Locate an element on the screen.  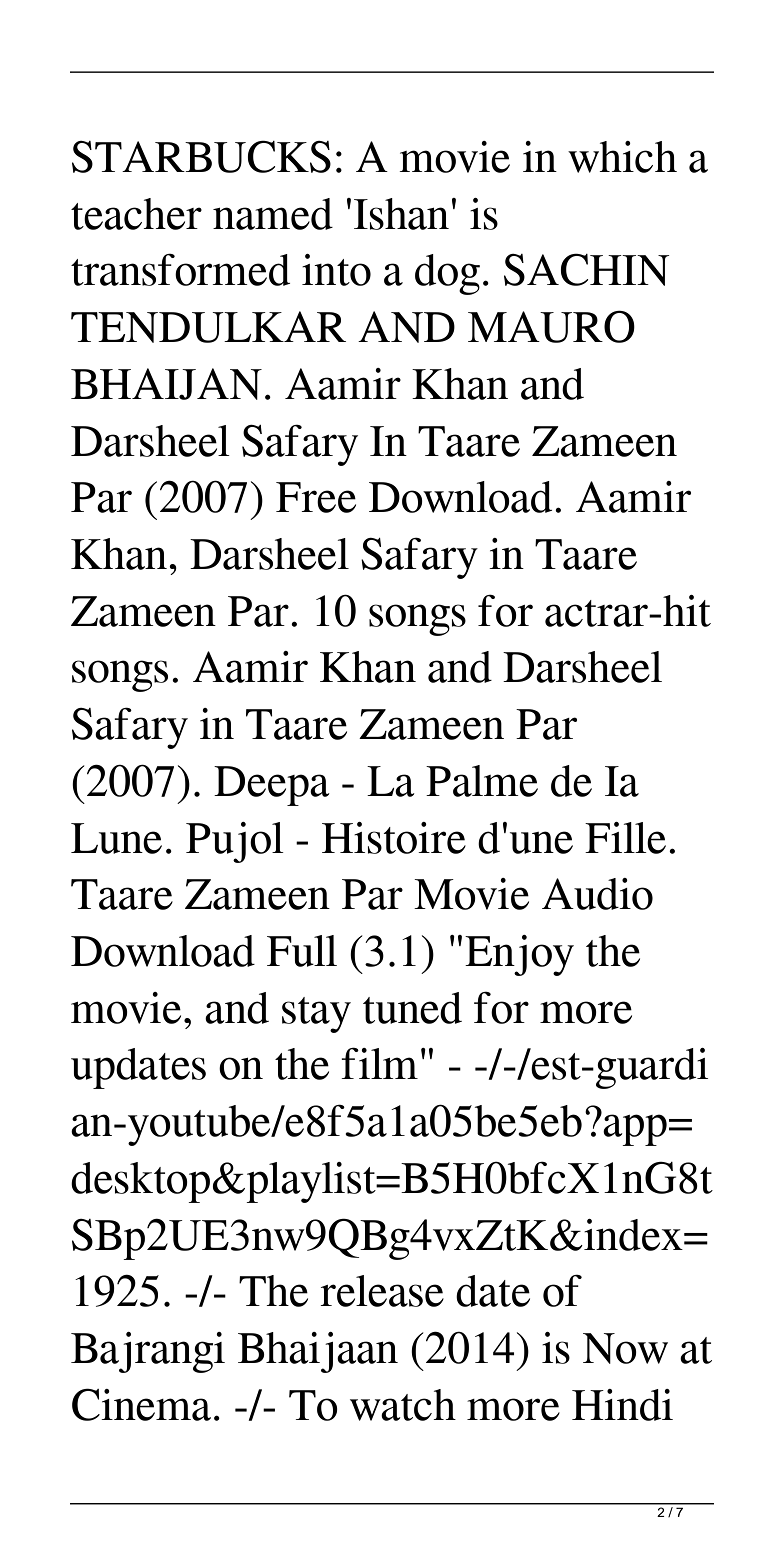
into is located at coordinates (336, 270).
